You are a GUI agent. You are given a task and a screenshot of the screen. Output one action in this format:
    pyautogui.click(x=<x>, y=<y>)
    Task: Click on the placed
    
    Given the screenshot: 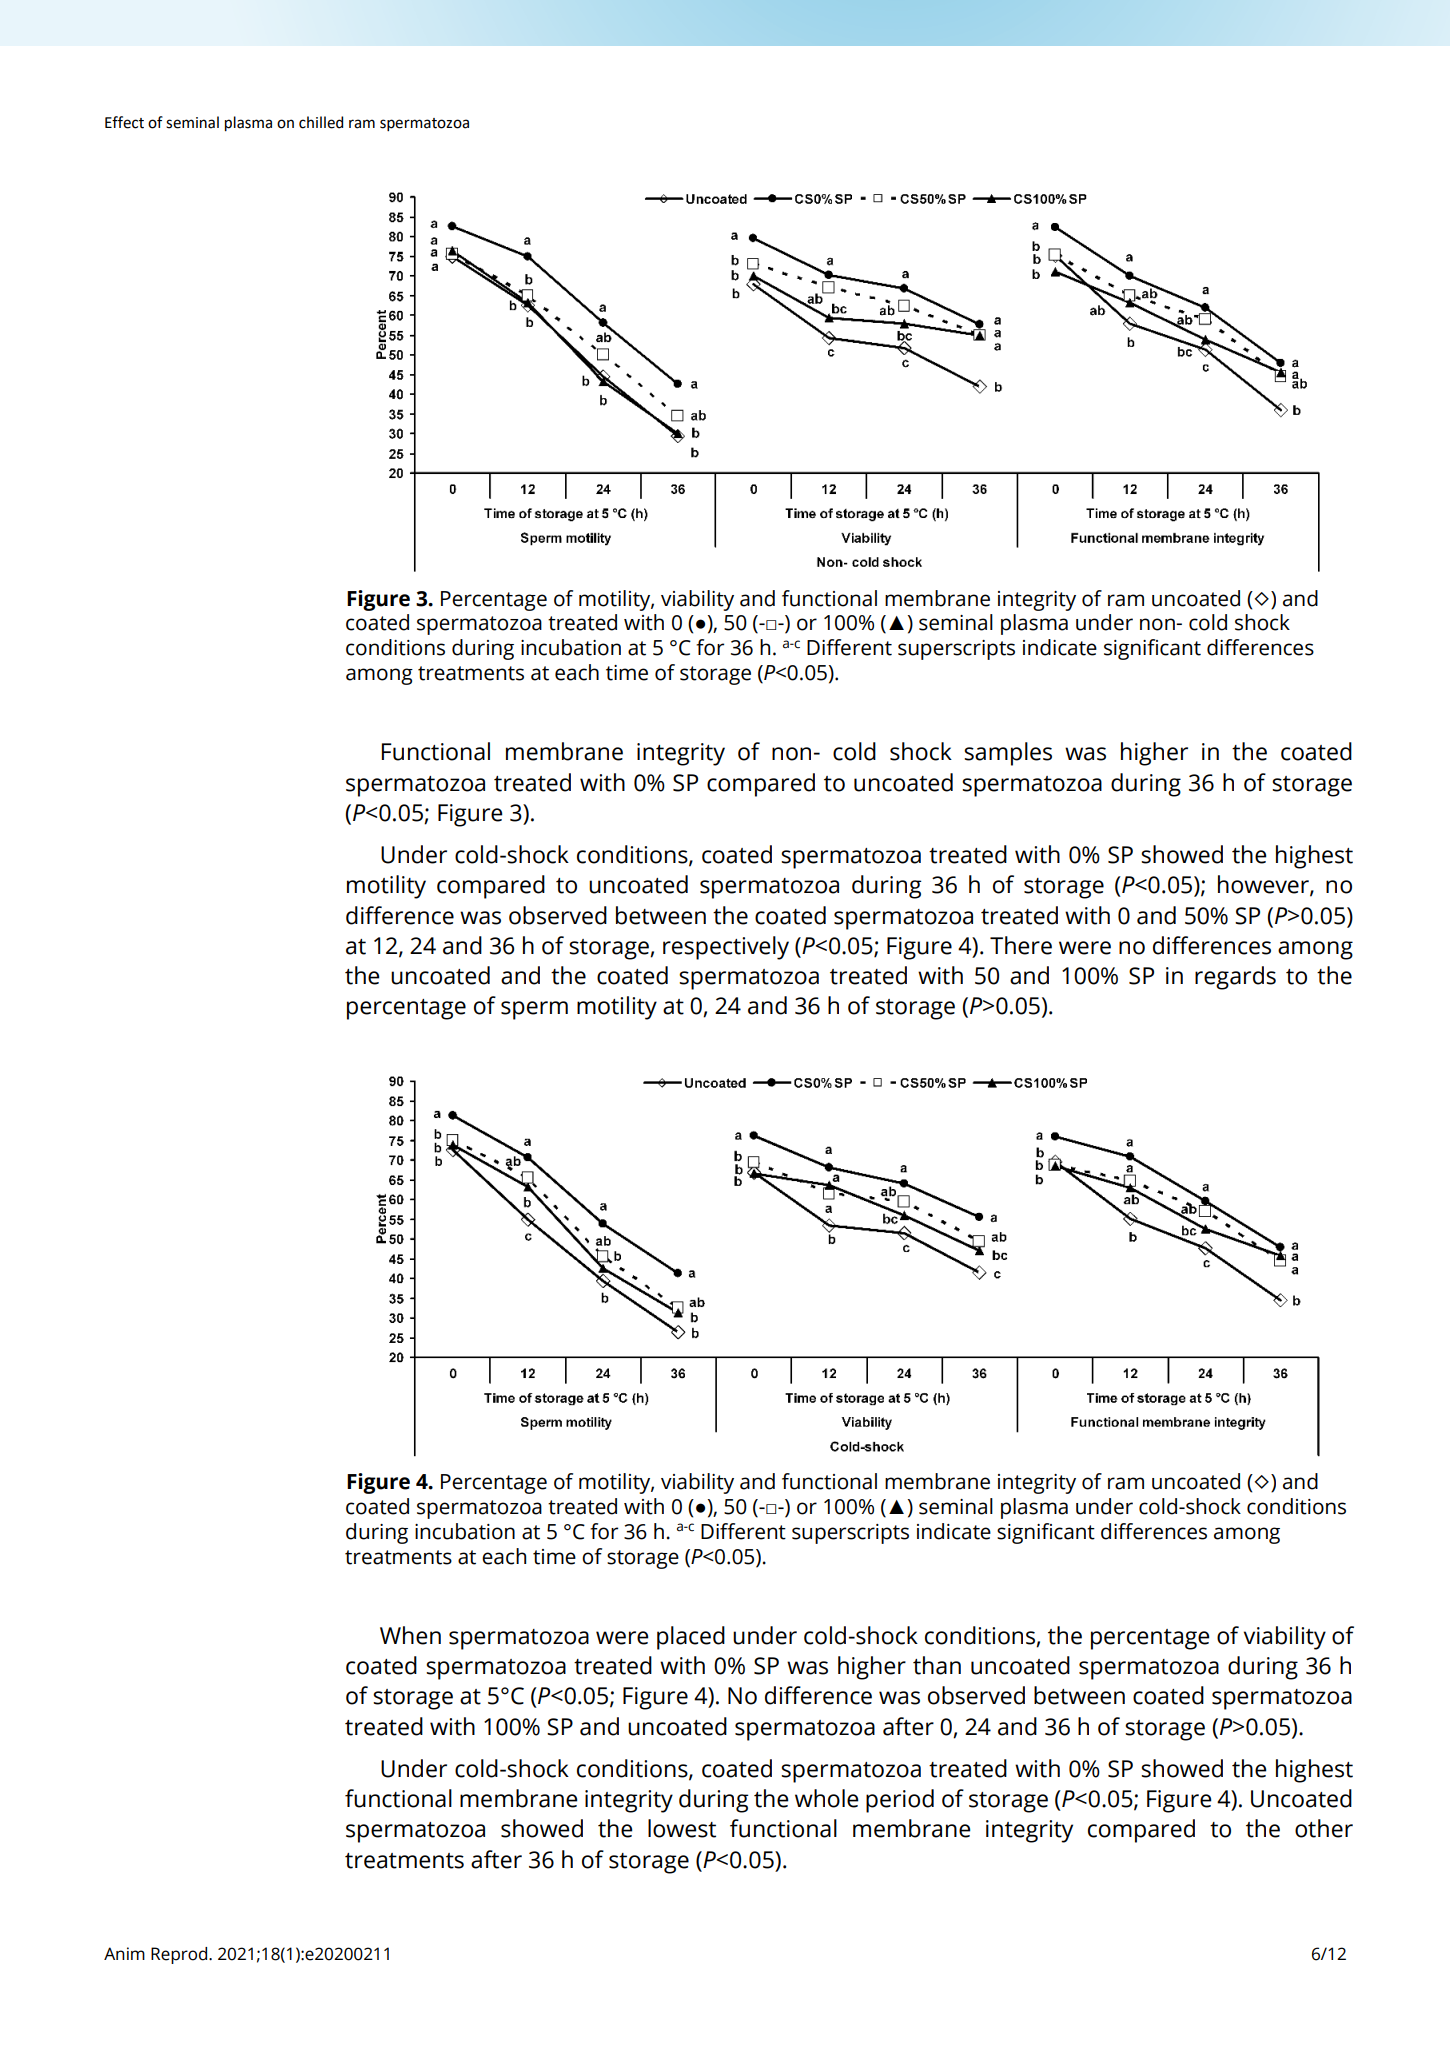 What is the action you would take?
    pyautogui.click(x=691, y=1638)
